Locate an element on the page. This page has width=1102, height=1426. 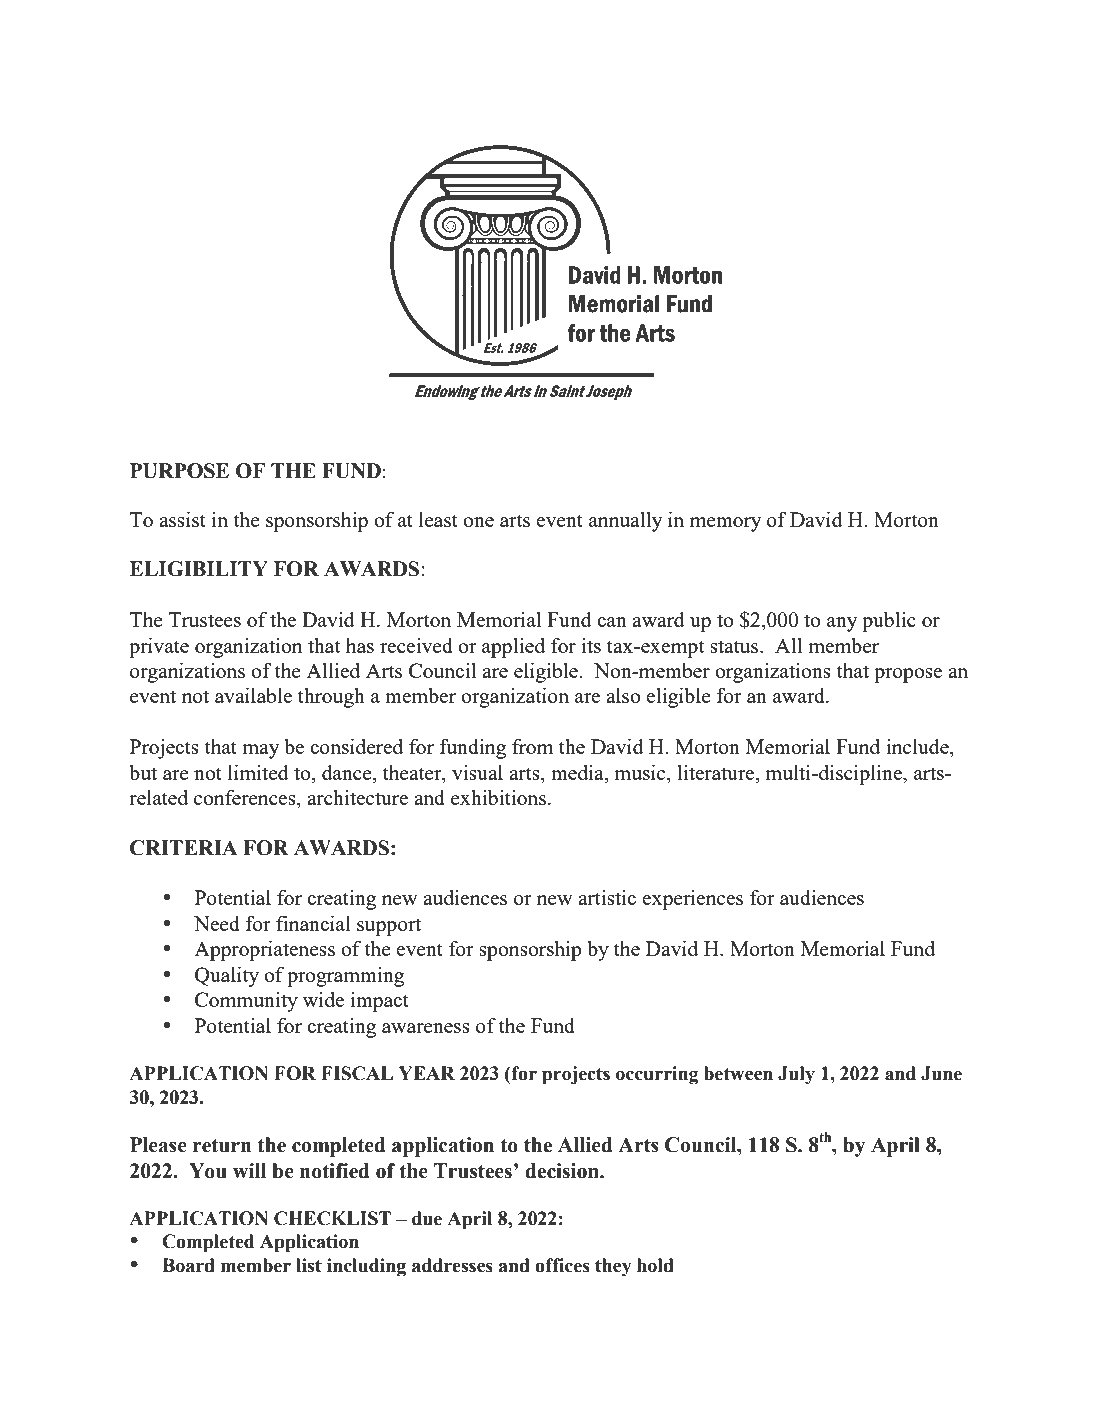
CRITERIA is located at coordinates (183, 848).
